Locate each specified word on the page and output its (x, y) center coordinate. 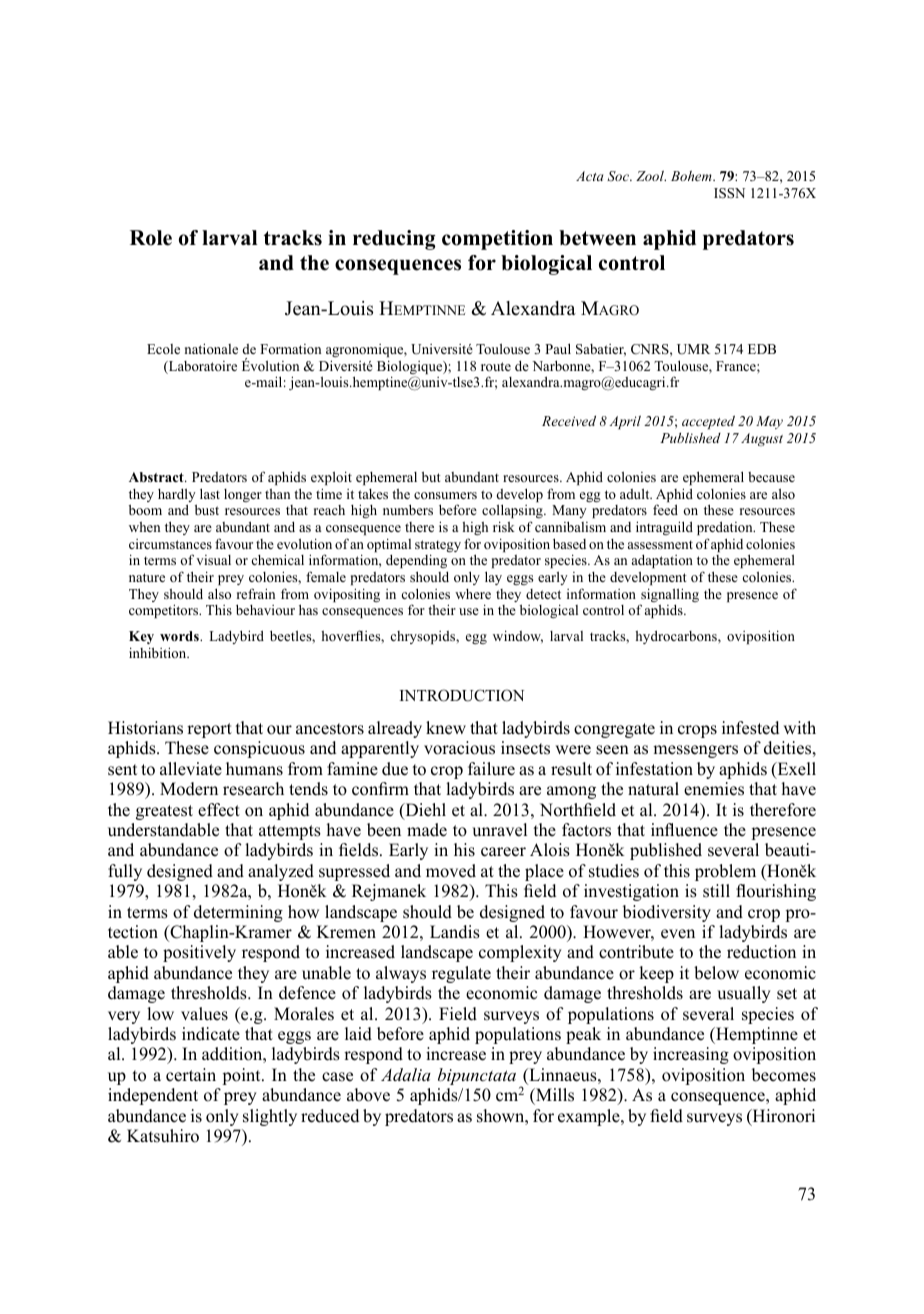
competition (497, 240)
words (180, 636)
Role (151, 238)
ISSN (729, 193)
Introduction (462, 695)
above (368, 1095)
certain (191, 1075)
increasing (691, 1055)
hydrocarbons (677, 637)
